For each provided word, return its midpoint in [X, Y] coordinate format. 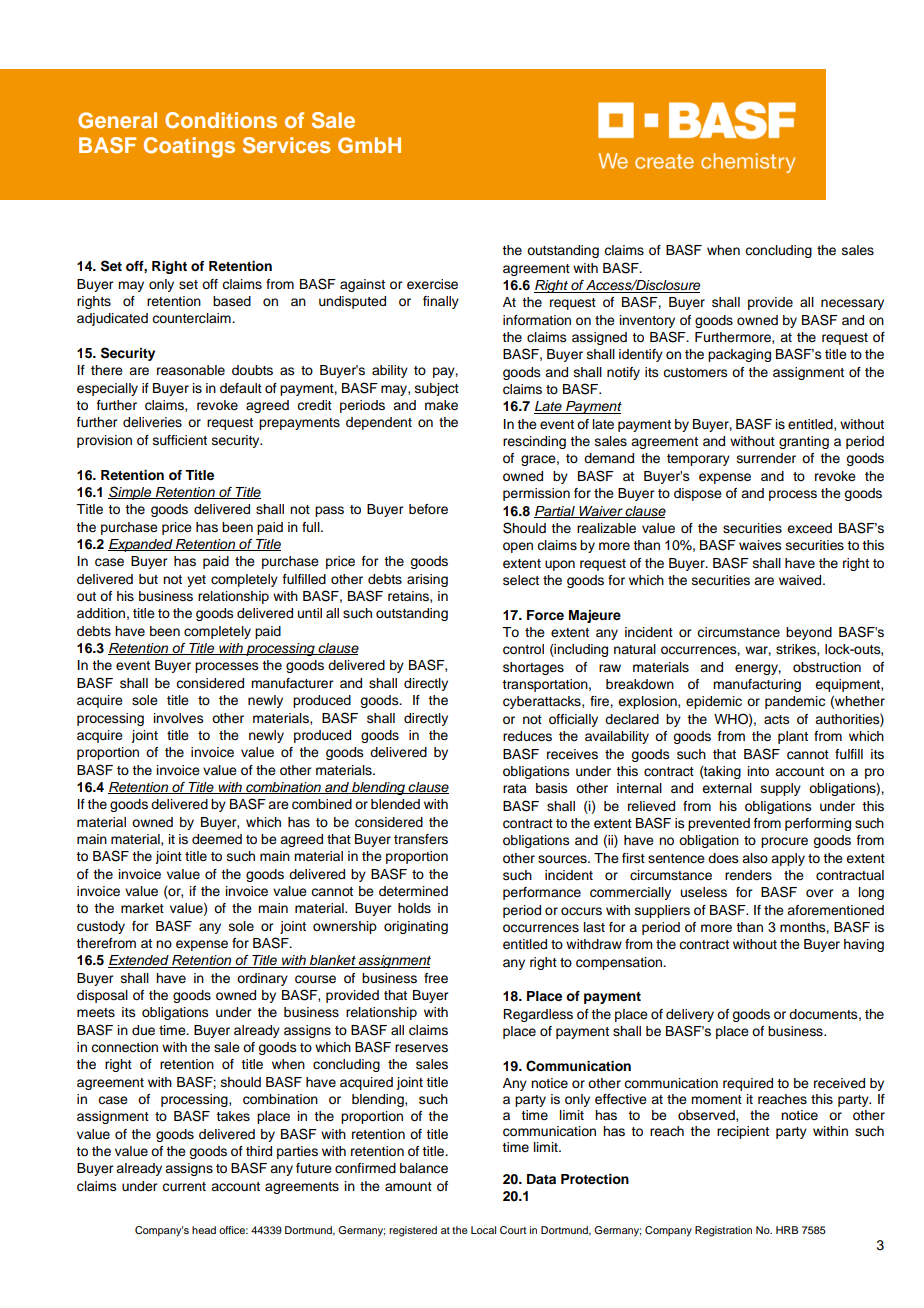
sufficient [180, 440]
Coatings [189, 147]
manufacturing [757, 685]
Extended [139, 961]
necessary [852, 304]
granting [804, 442]
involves [179, 718]
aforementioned [835, 910]
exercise [432, 284]
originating [416, 927]
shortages [533, 668]
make [441, 405]
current [184, 1187]
